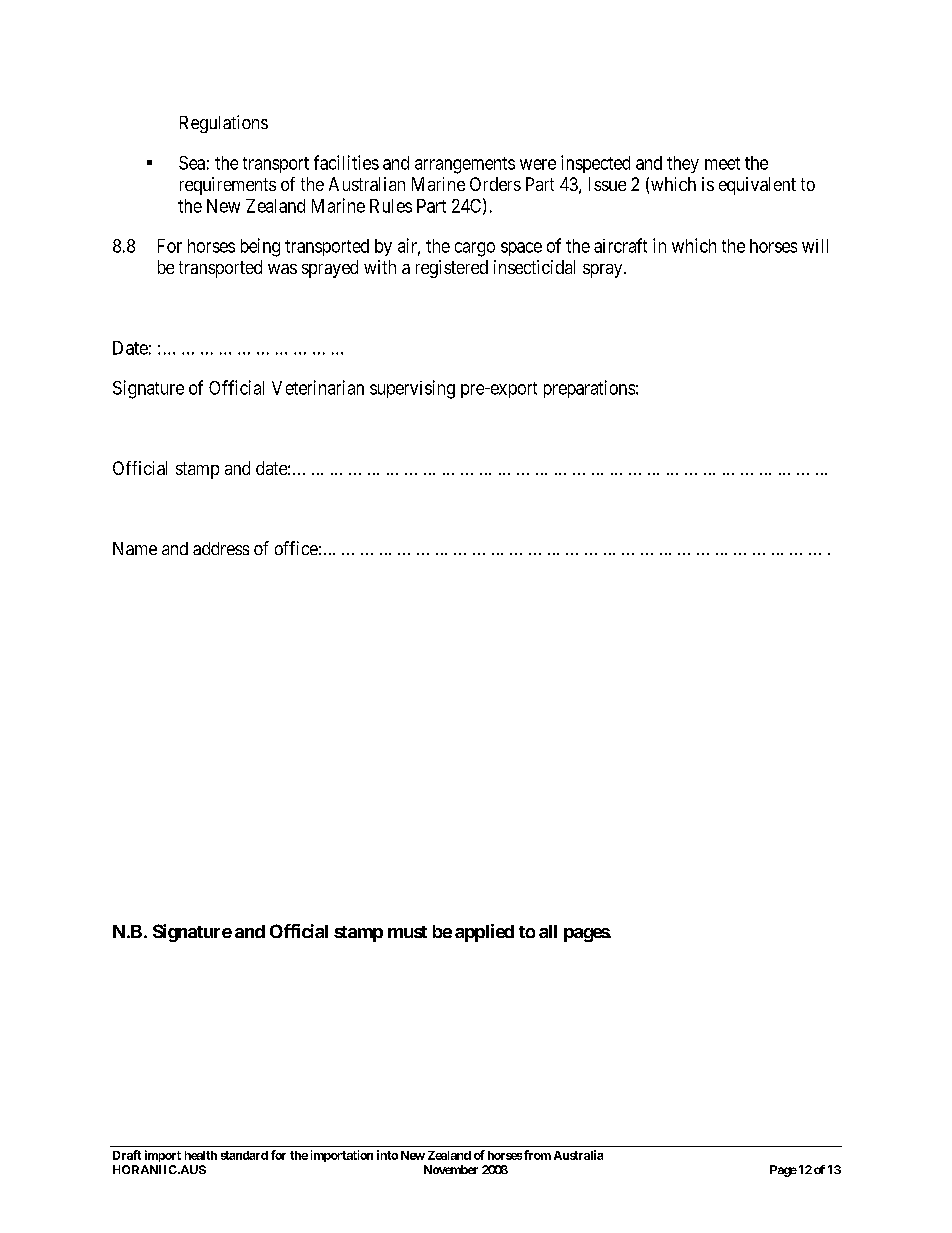 The height and width of the image is (1233, 952). What do you see at coordinates (296, 548) in the image?
I see `office` at bounding box center [296, 548].
